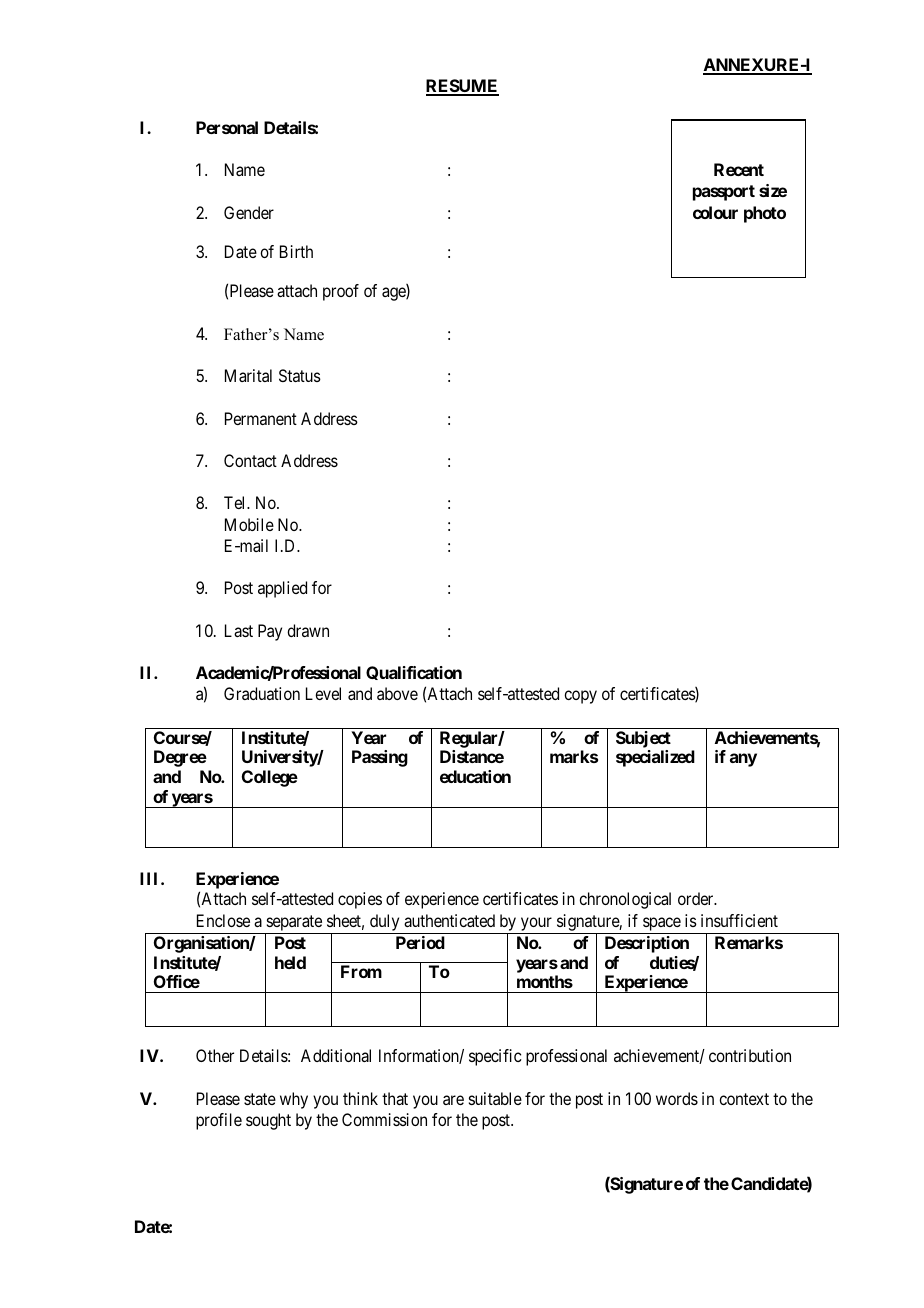 This image has width=924, height=1308. I want to click on colour, so click(715, 212).
